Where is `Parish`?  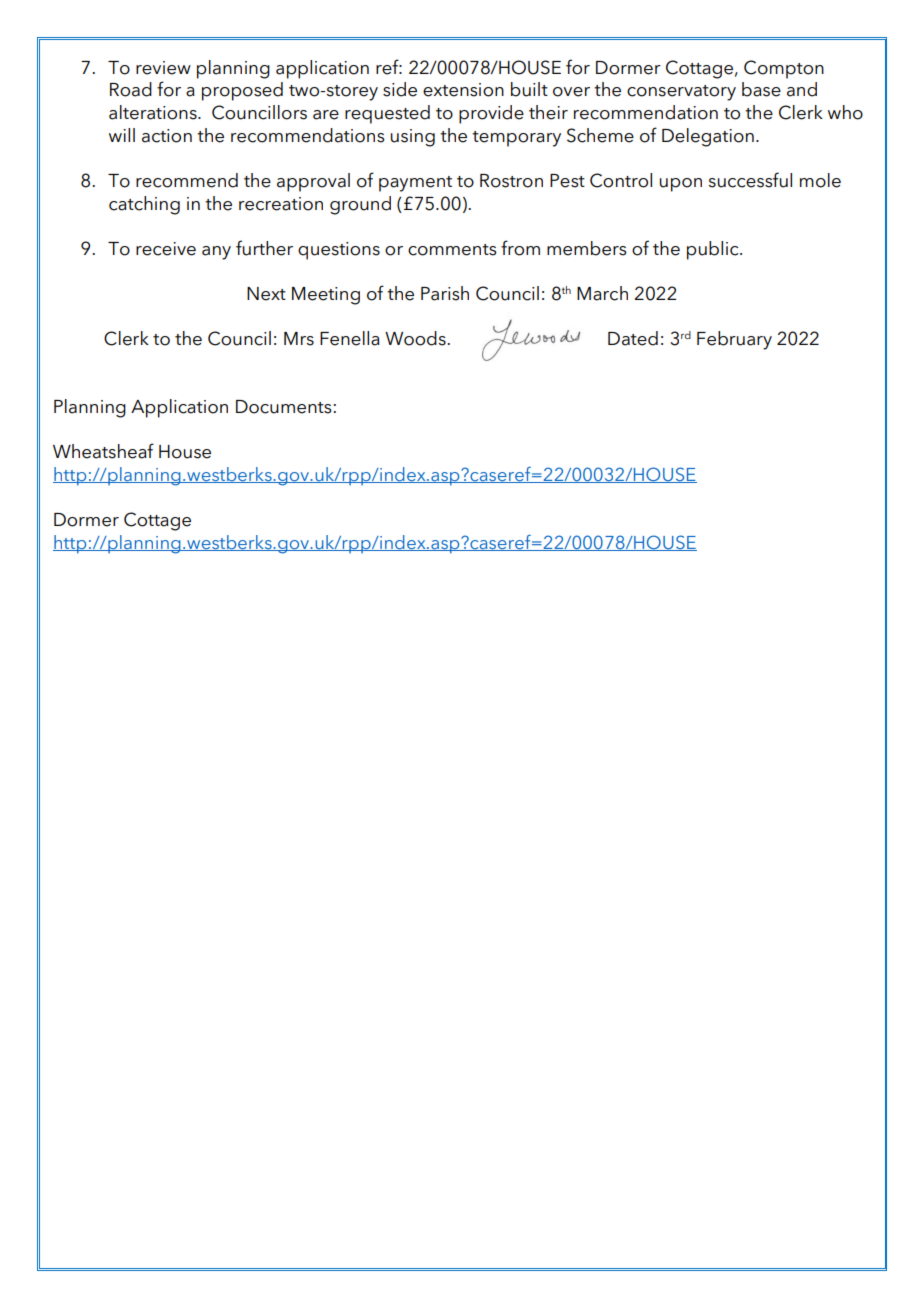 Parish is located at coordinates (445, 293).
